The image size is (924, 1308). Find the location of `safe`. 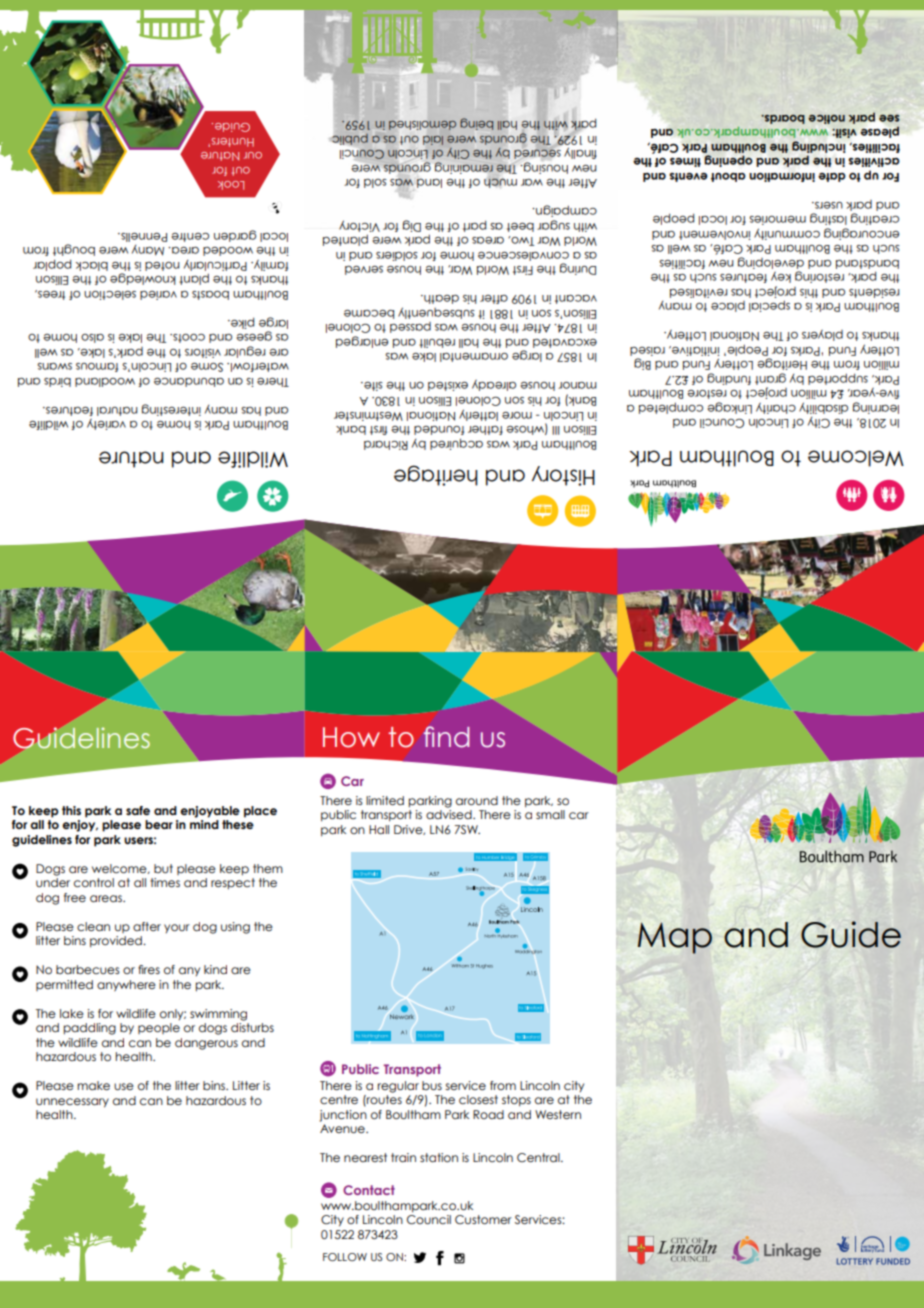

safe is located at coordinates (138, 810).
